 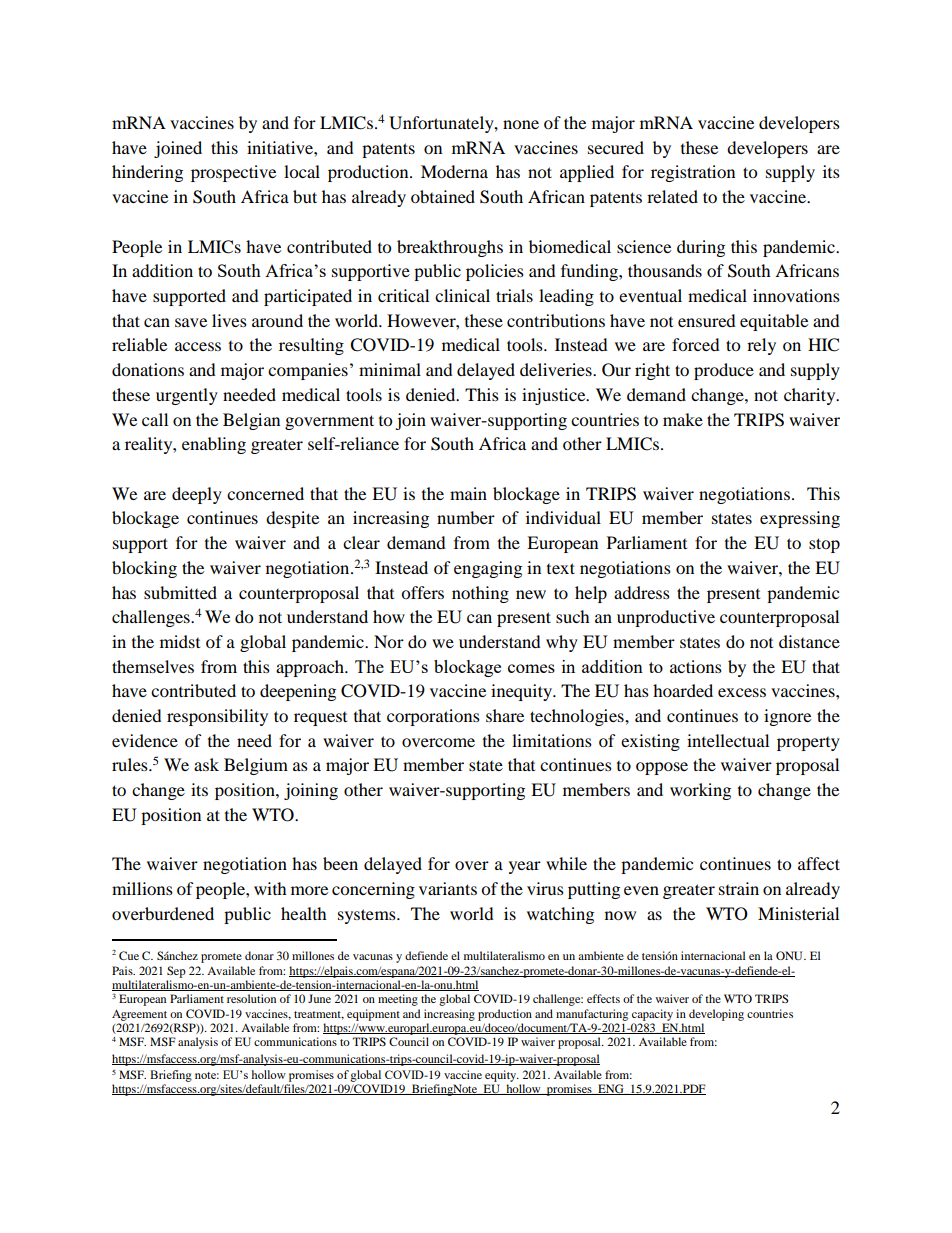 I want to click on working, so click(x=700, y=791).
